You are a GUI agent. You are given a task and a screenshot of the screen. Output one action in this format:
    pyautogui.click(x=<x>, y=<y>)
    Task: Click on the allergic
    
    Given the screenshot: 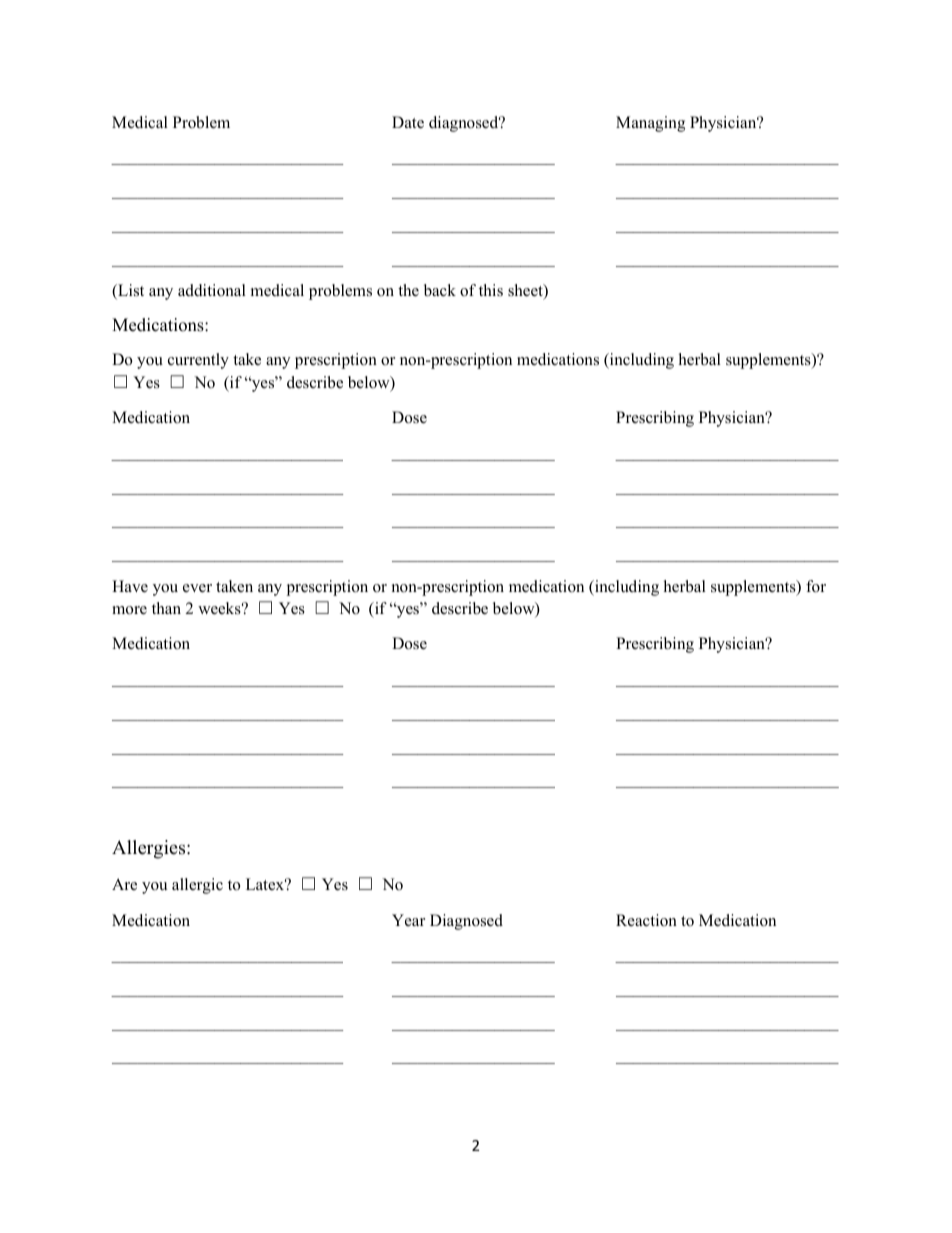 What is the action you would take?
    pyautogui.click(x=197, y=886)
